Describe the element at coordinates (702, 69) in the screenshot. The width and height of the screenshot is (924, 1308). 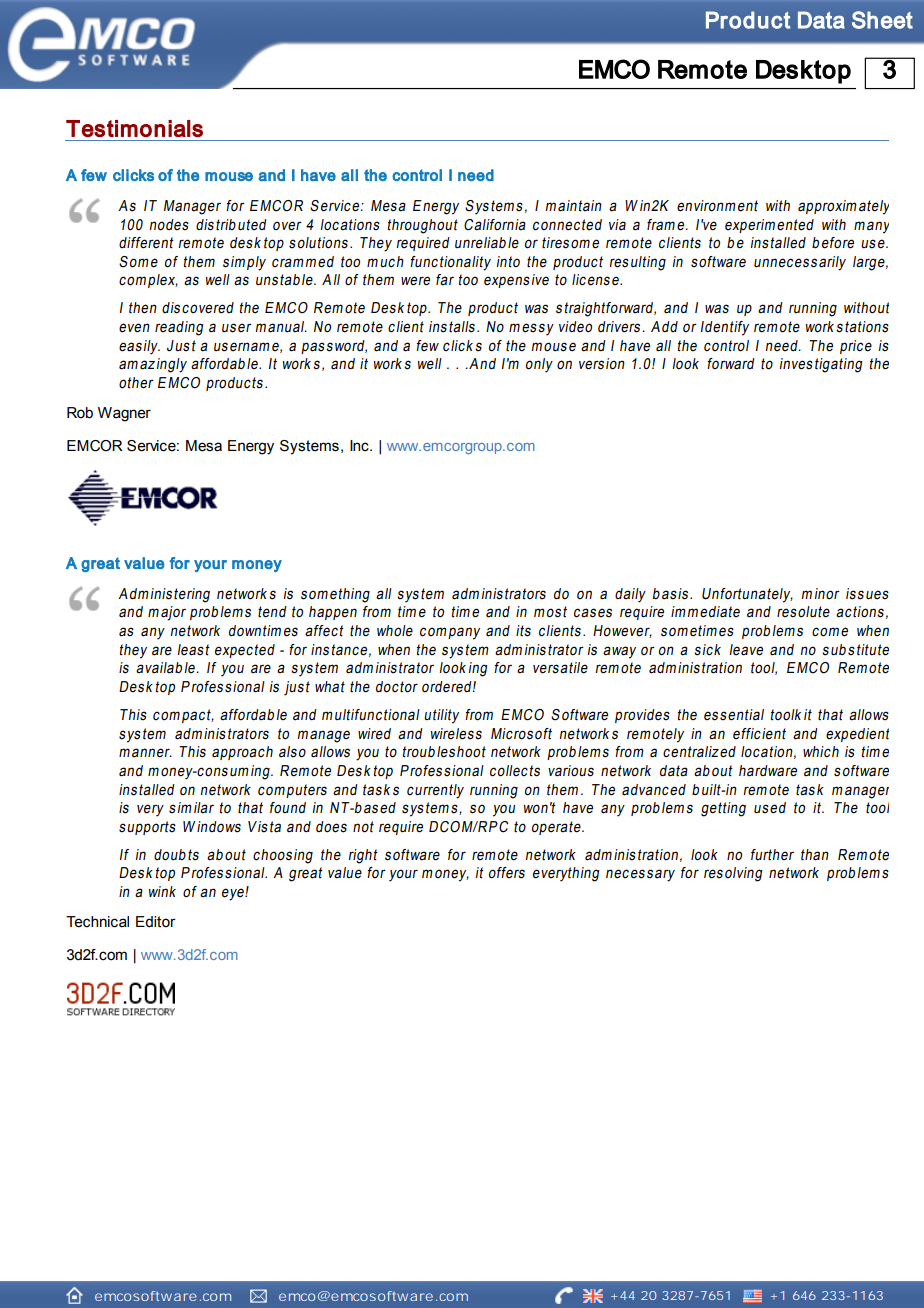
I see `Remote` at that location.
